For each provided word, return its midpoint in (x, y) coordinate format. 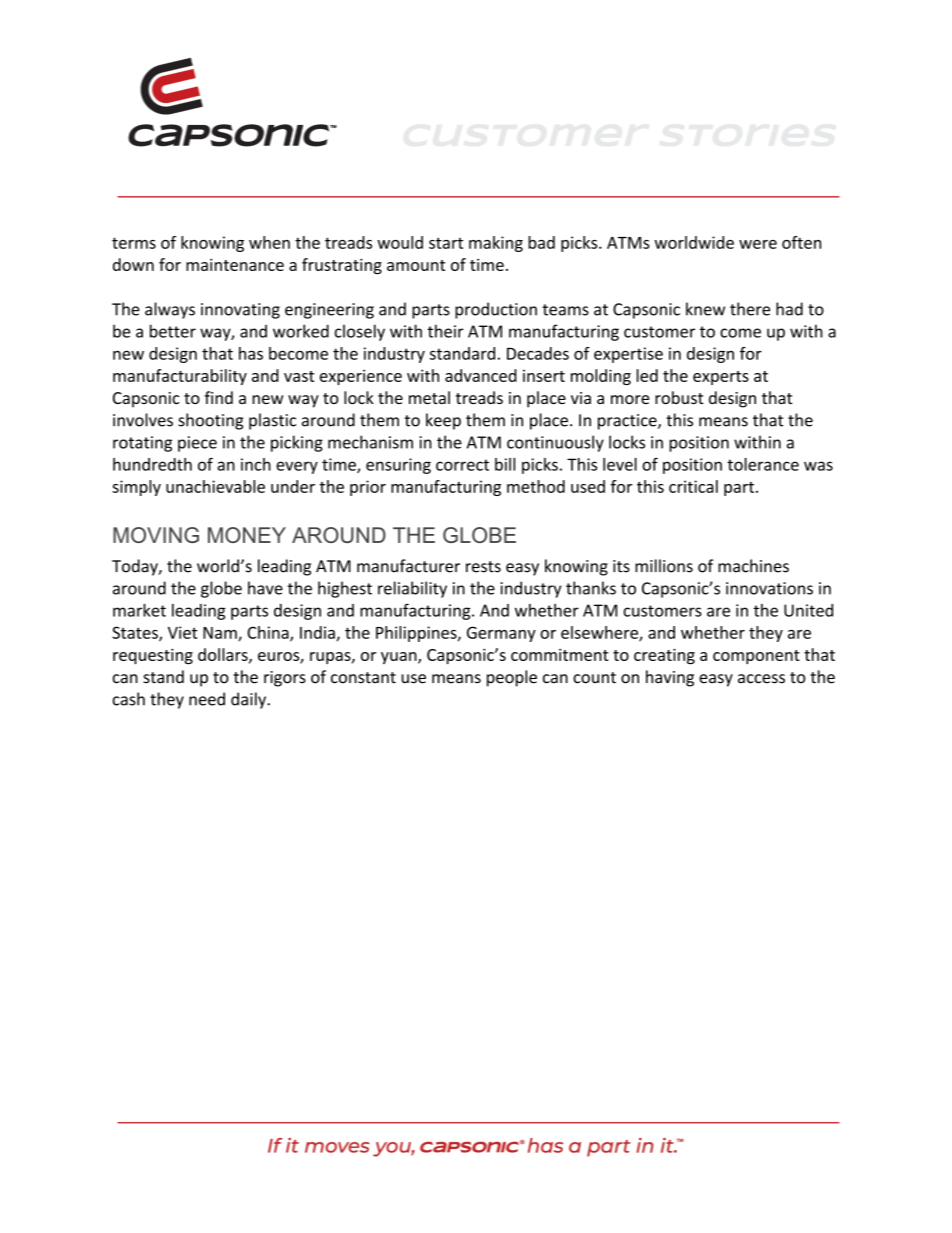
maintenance (235, 264)
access (761, 679)
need (207, 699)
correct (462, 465)
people (512, 678)
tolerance (763, 464)
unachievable (215, 486)
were (758, 244)
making (496, 244)
